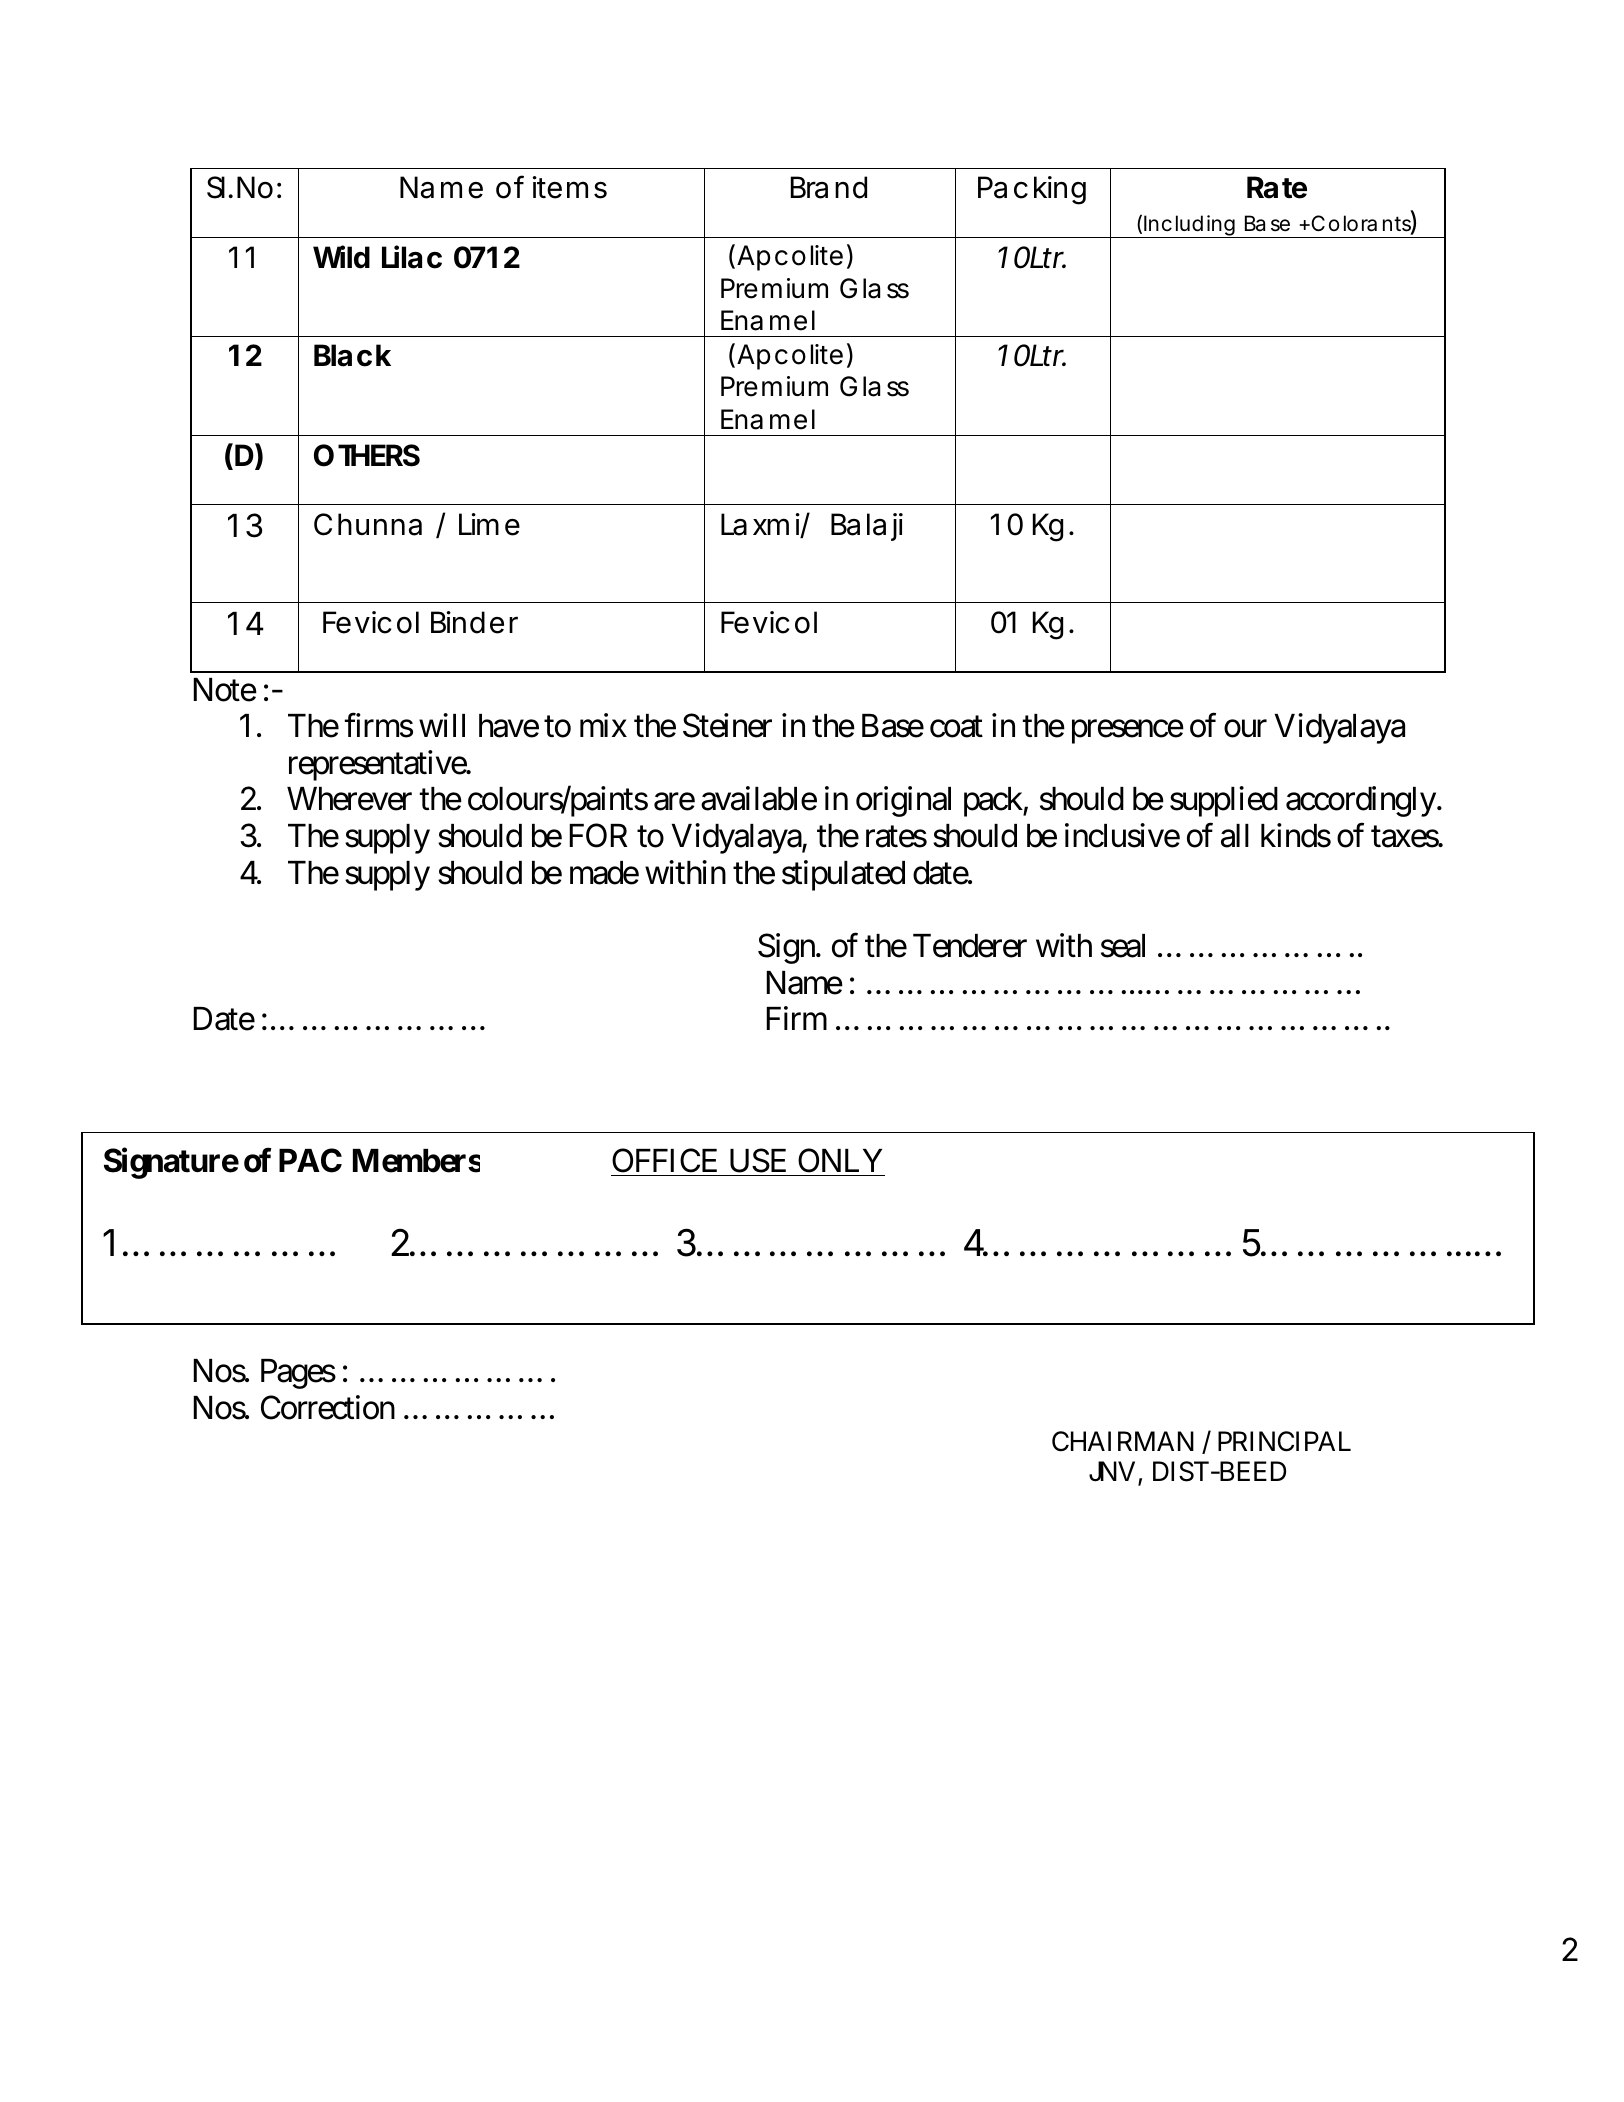 This screenshot has width=1624, height=2102. I want to click on will, so click(442, 725).
